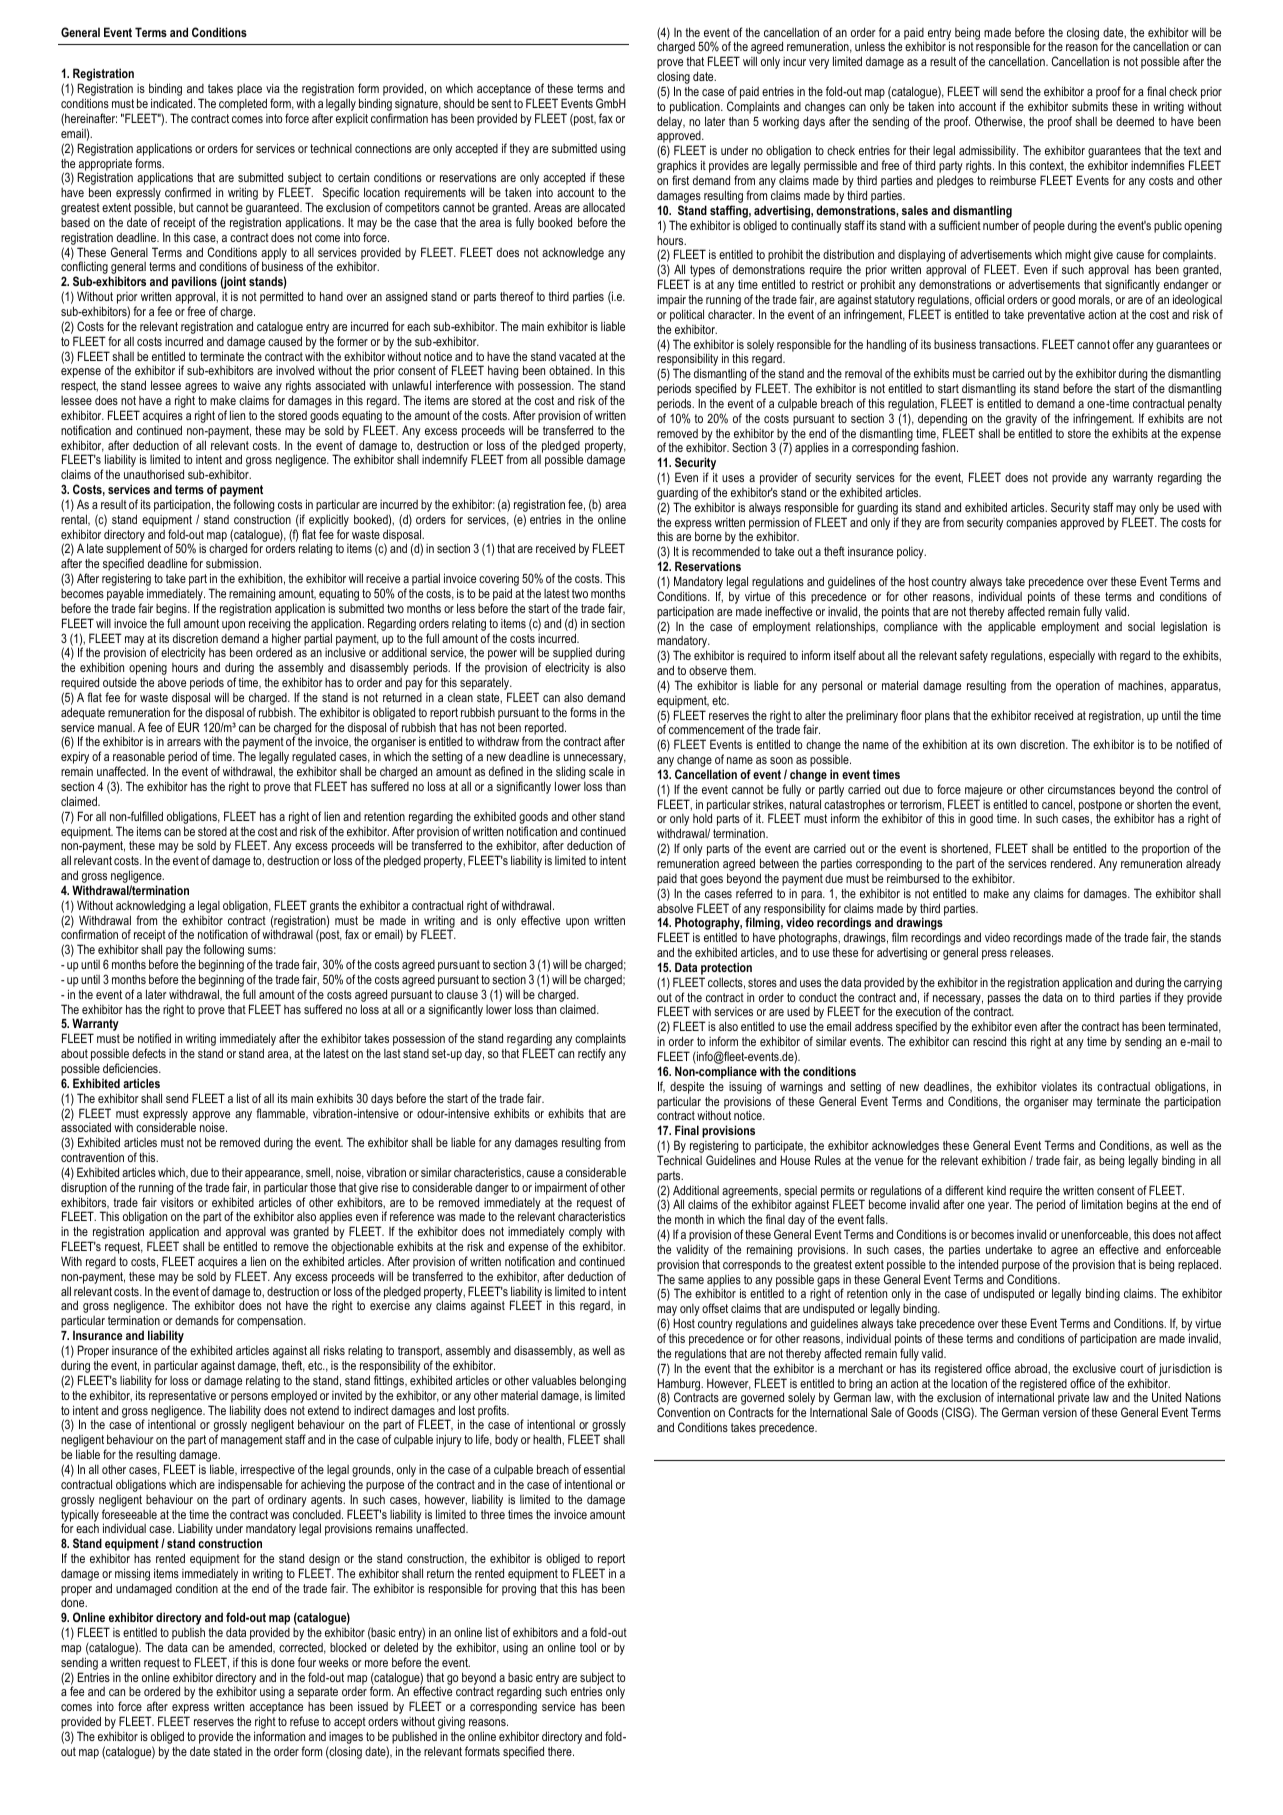 The image size is (1283, 1815). Describe the element at coordinates (675, 908) in the page. I see `absolve` at that location.
